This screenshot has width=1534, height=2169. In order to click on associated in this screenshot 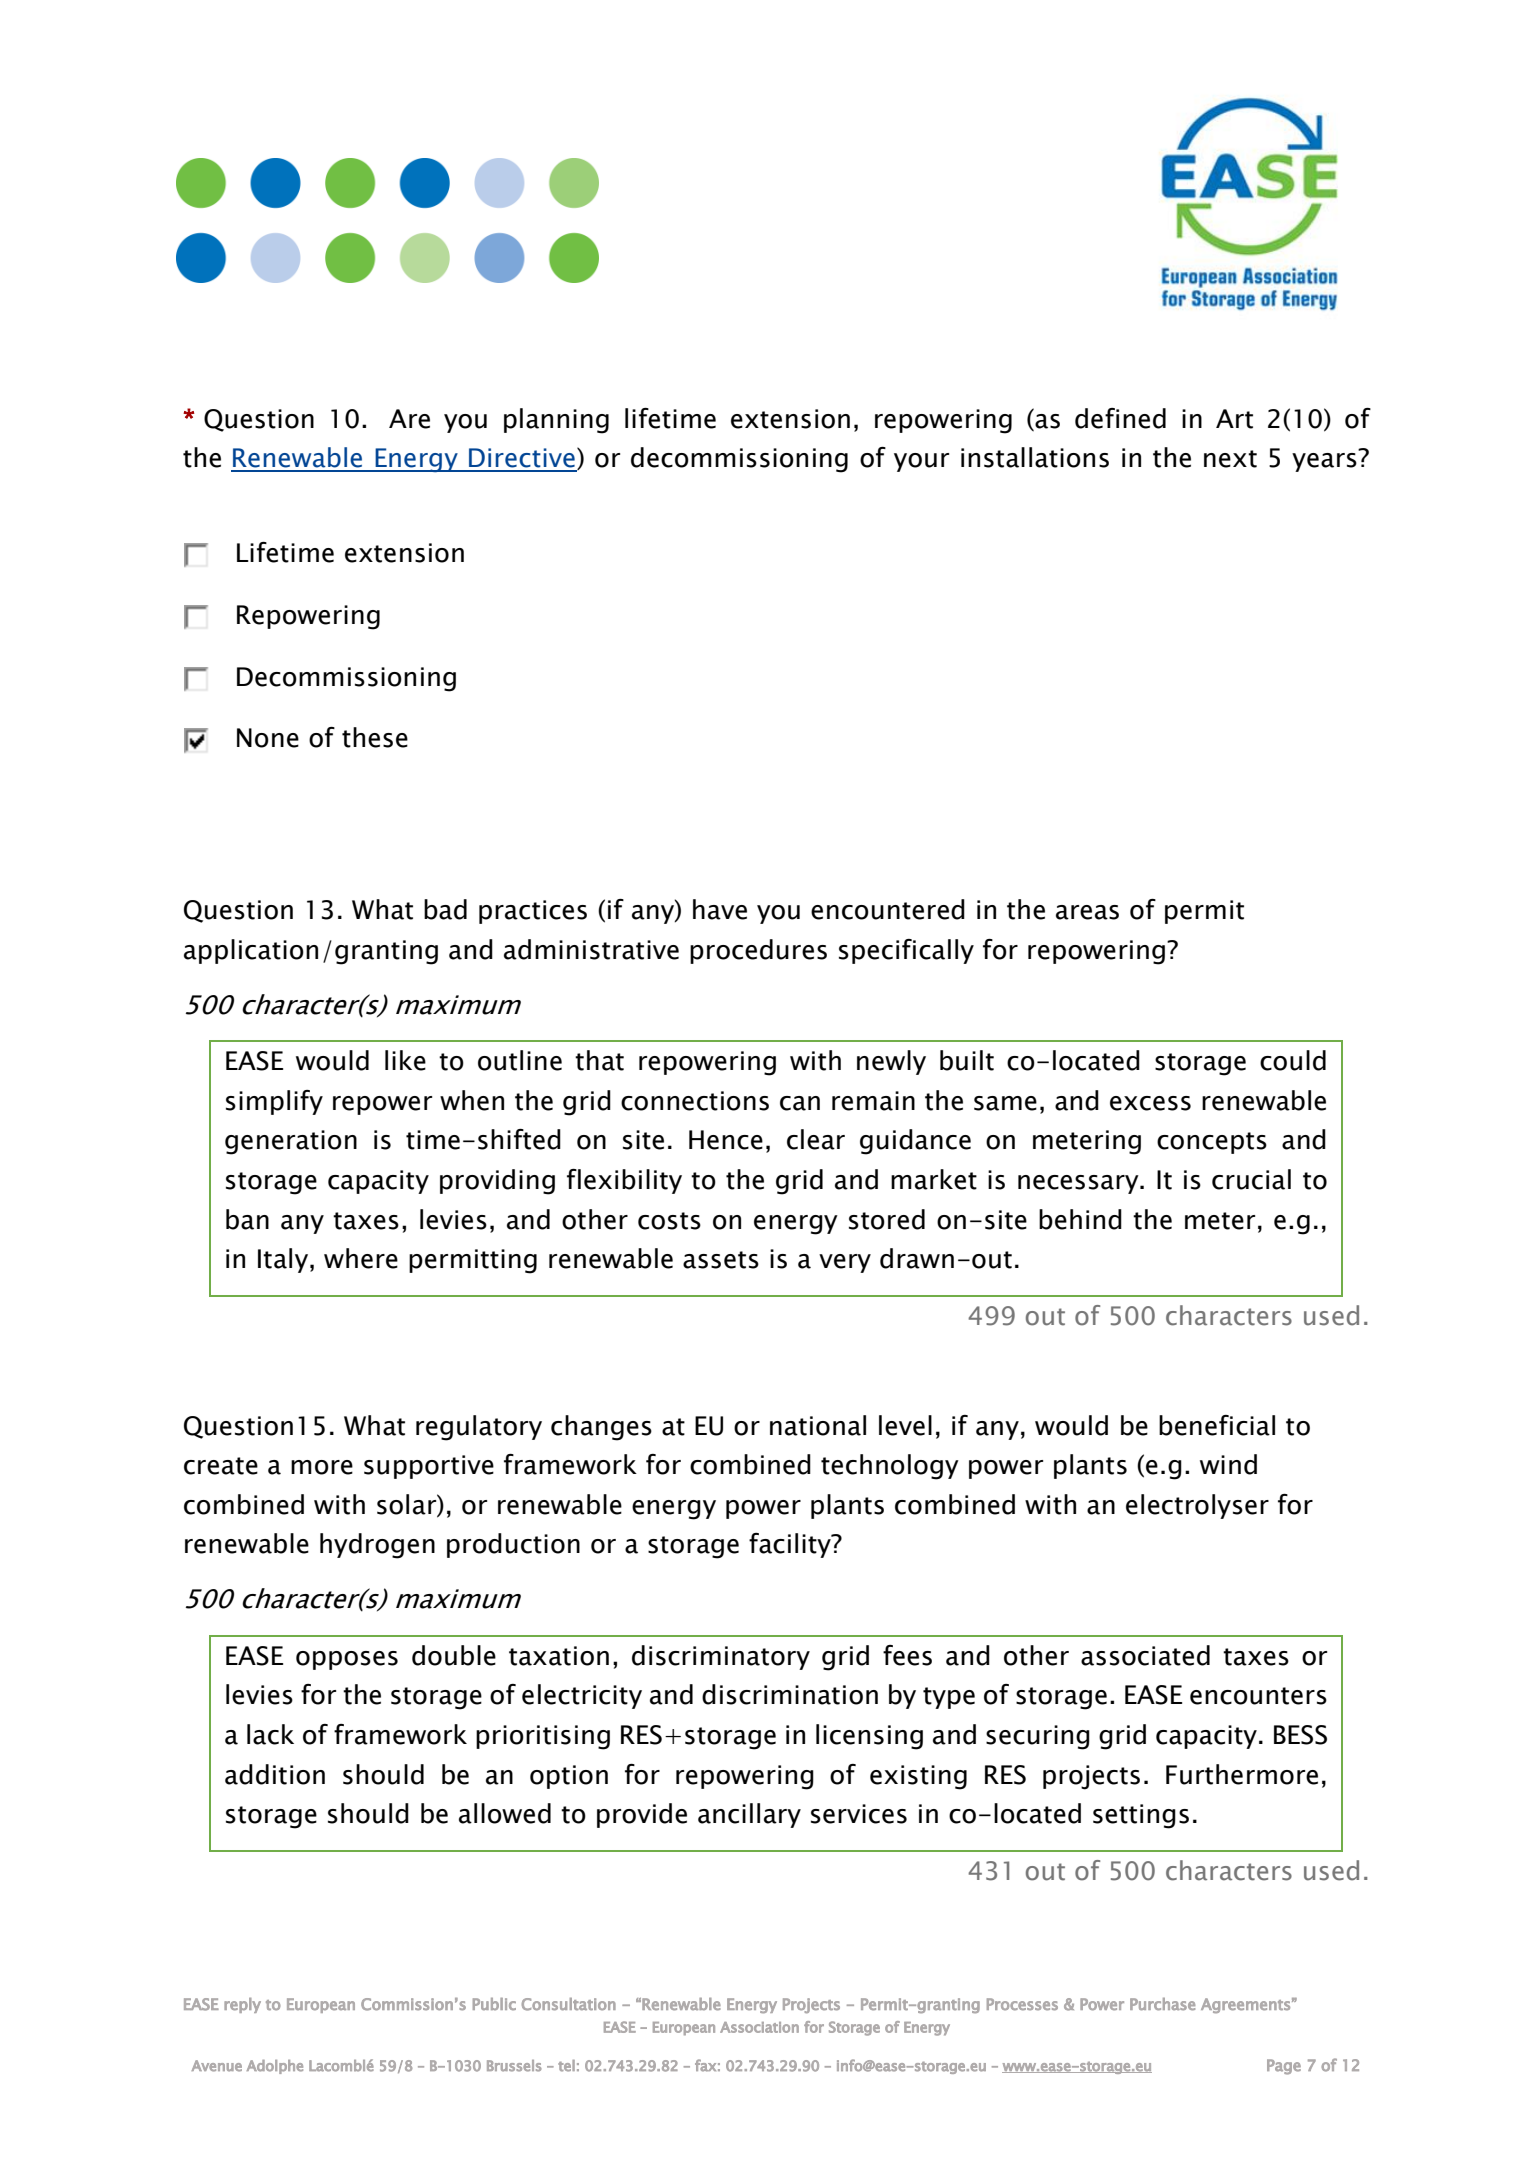, I will do `click(1145, 1655)`.
